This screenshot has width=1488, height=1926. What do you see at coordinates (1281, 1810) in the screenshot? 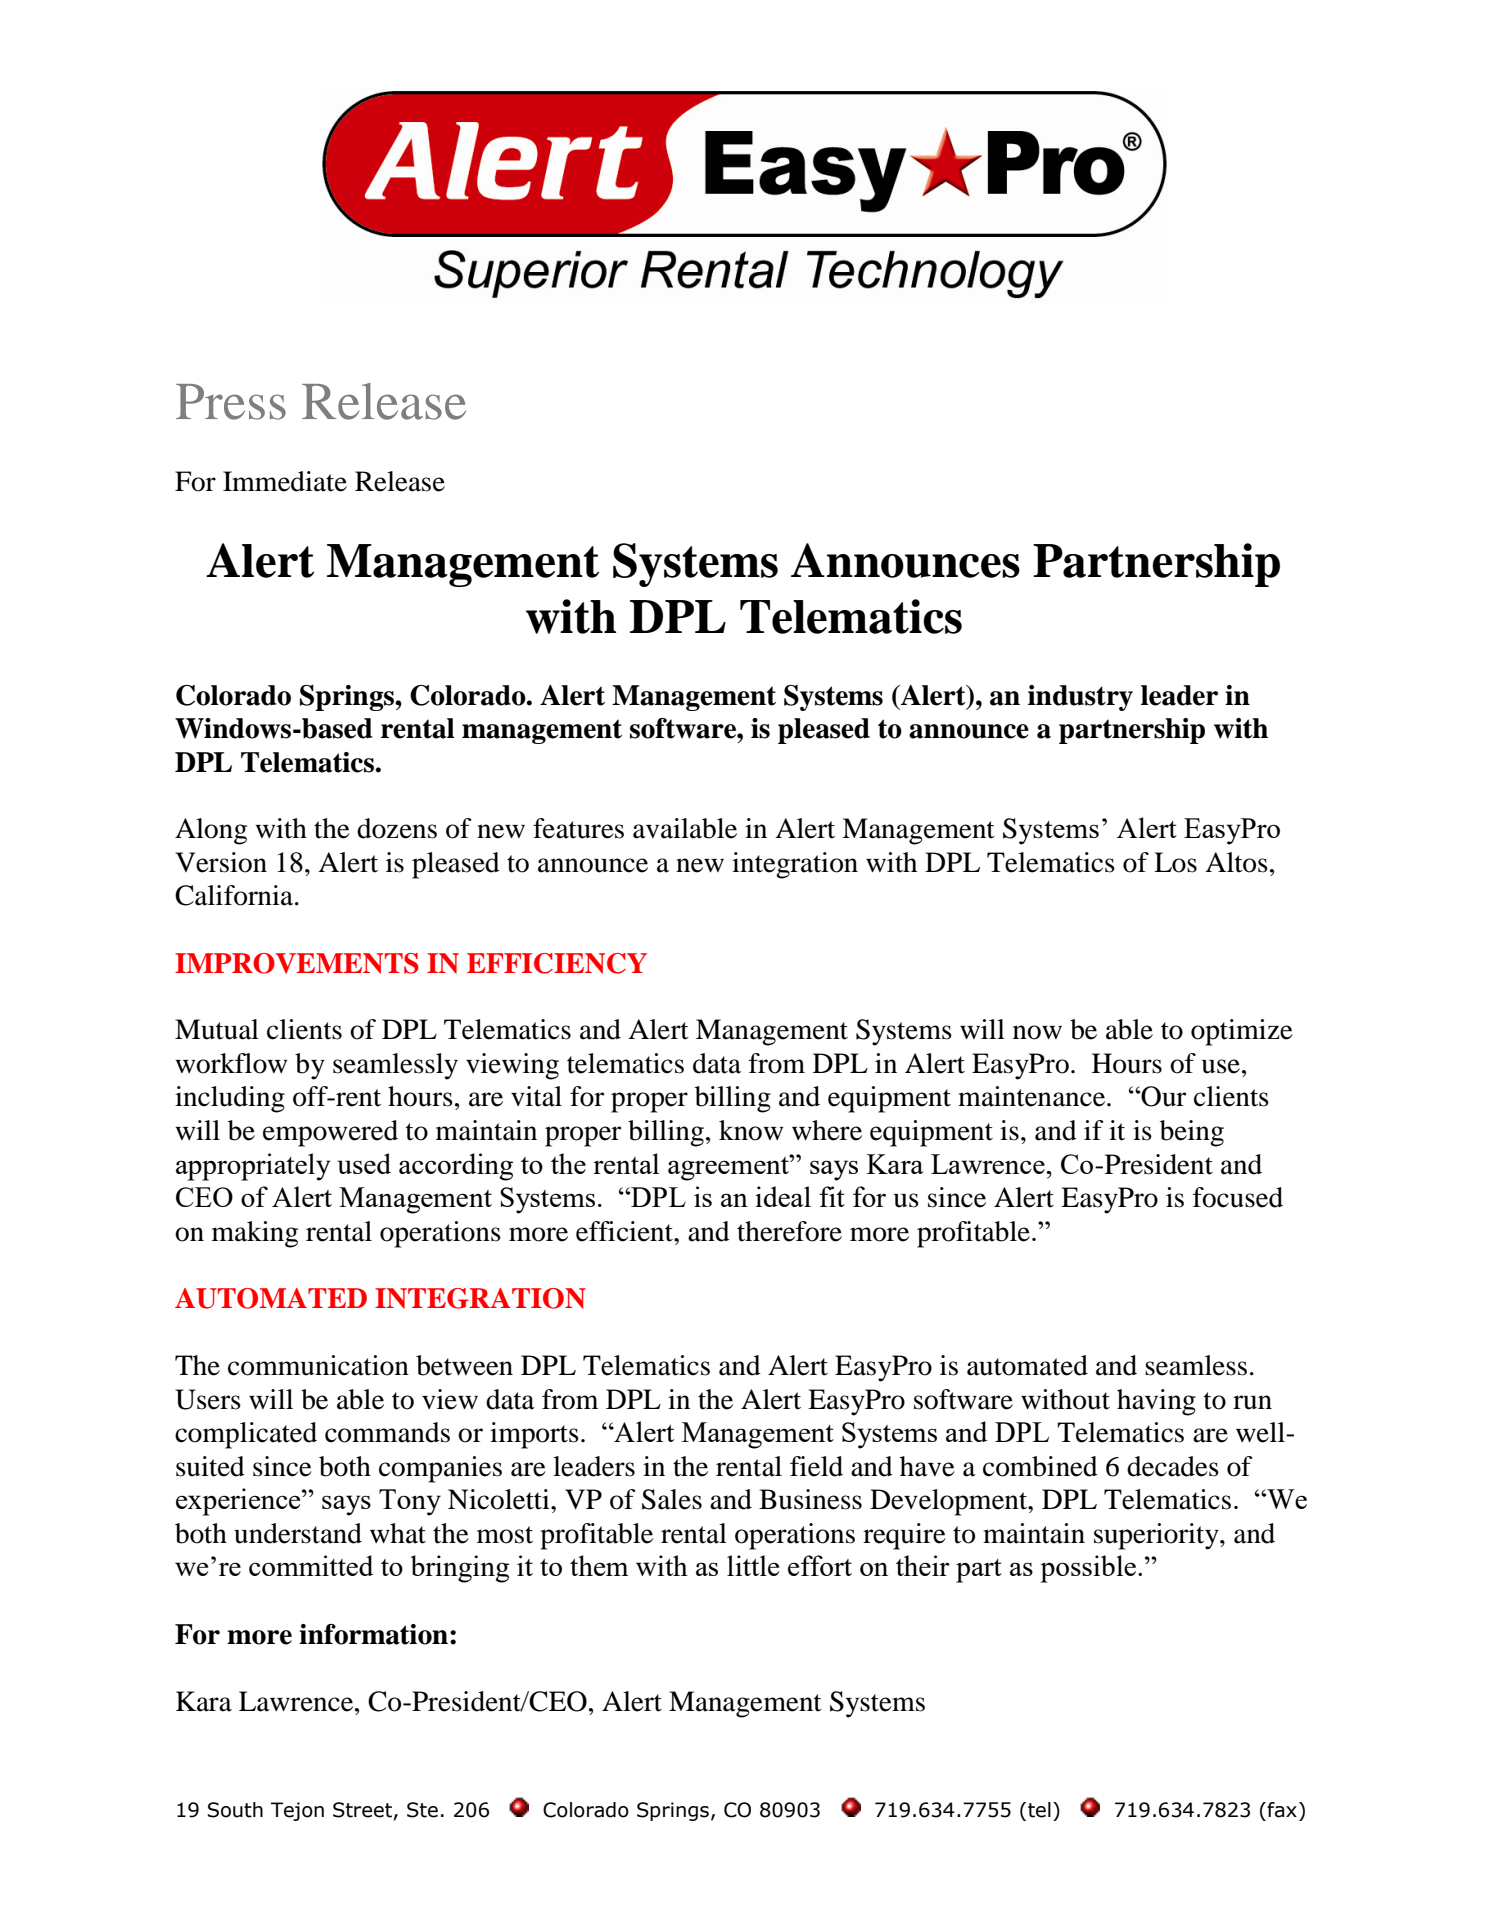
I see `fax` at bounding box center [1281, 1810].
